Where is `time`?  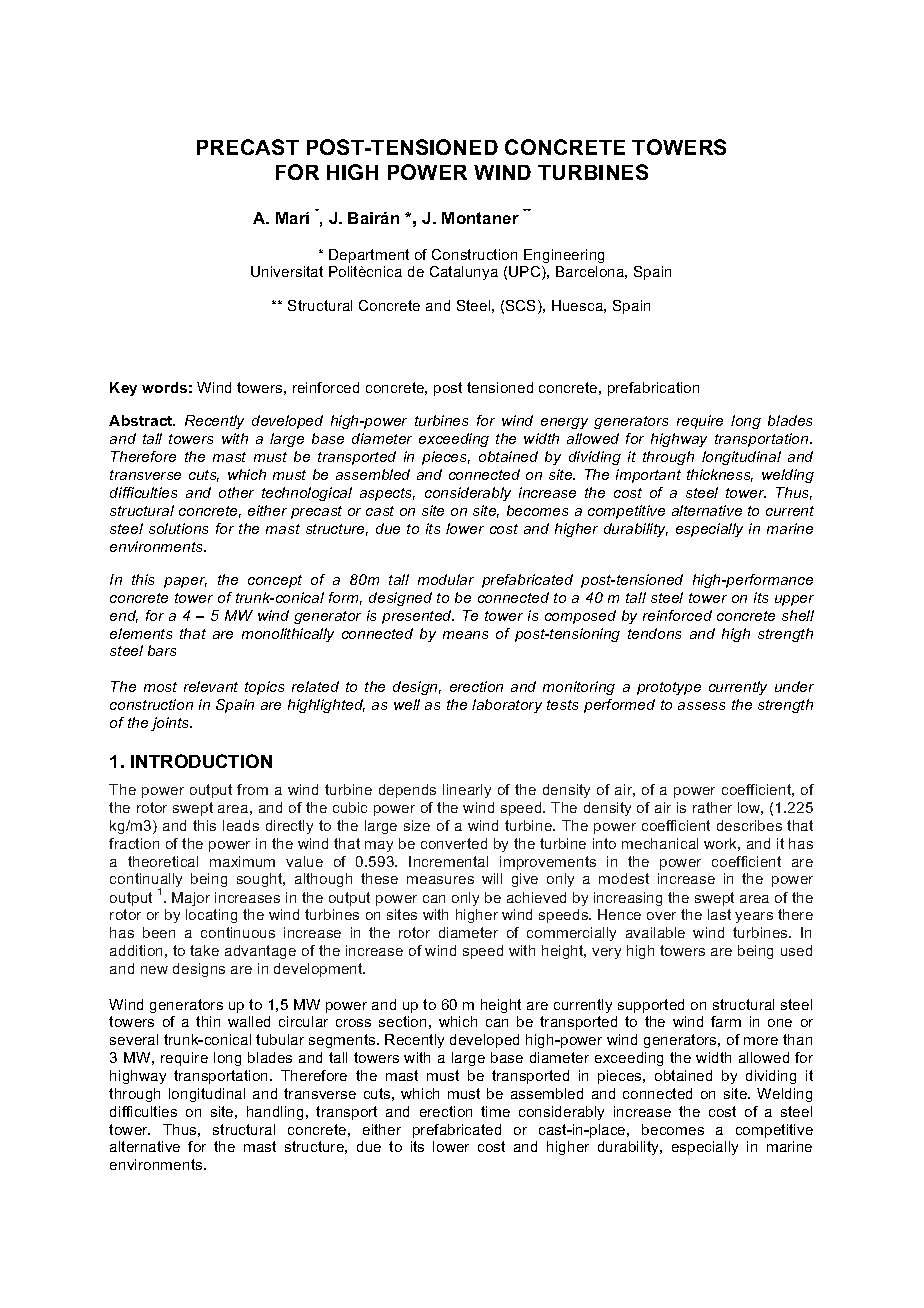
time is located at coordinates (495, 1111).
